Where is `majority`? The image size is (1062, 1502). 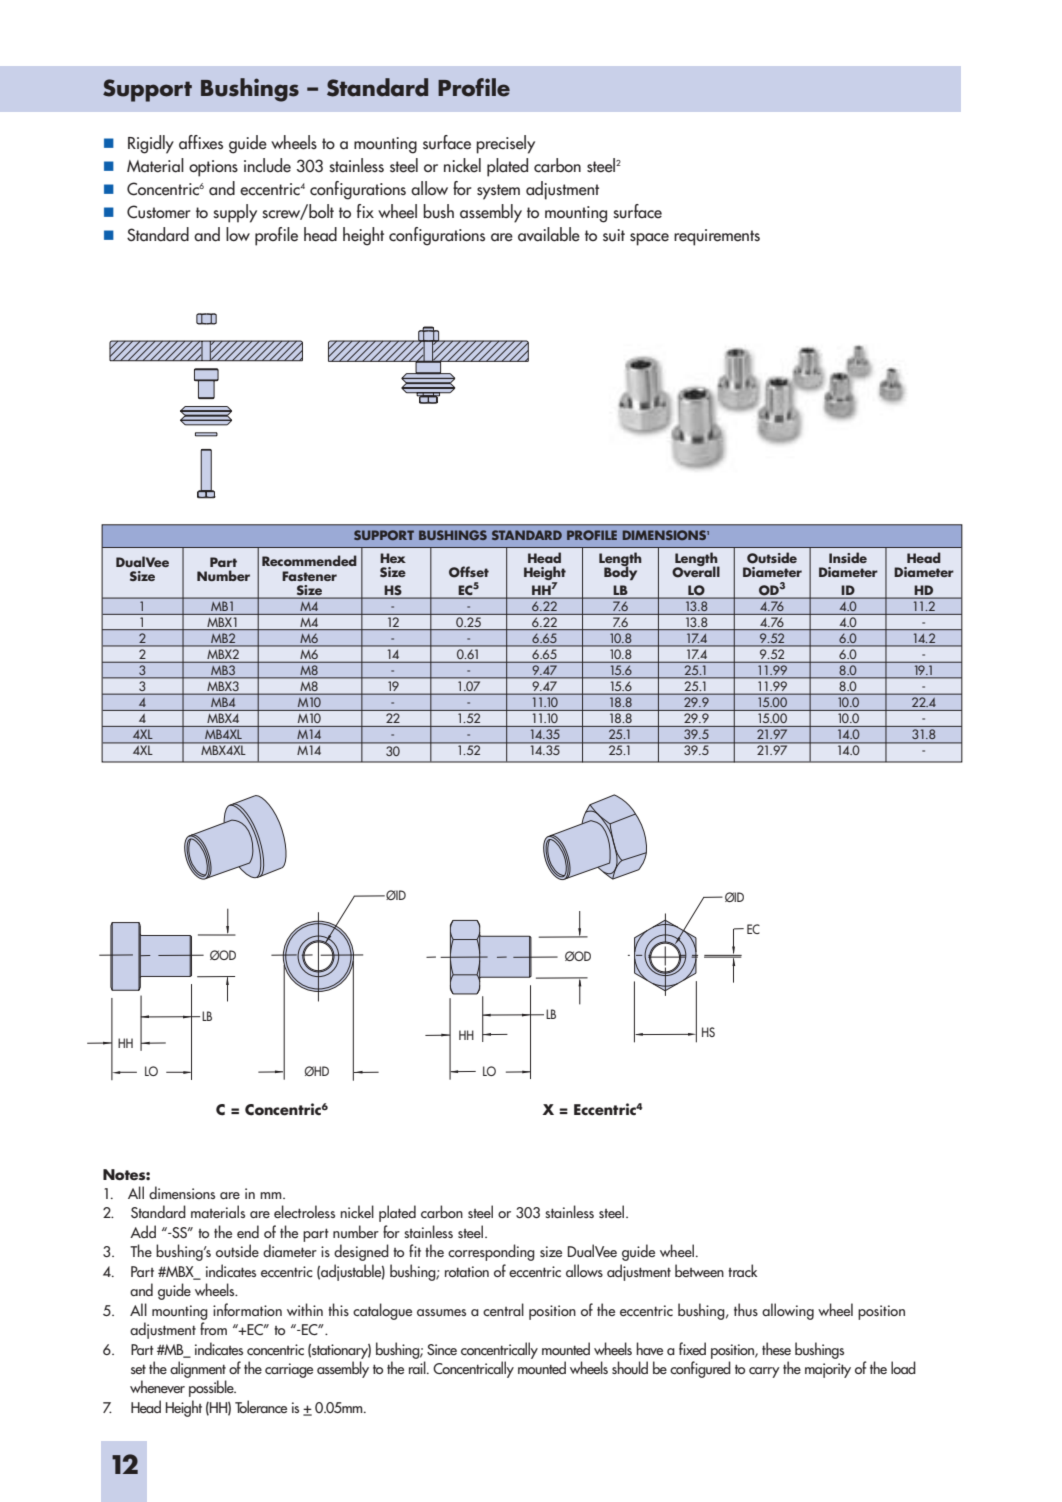 majority is located at coordinates (828, 1370).
